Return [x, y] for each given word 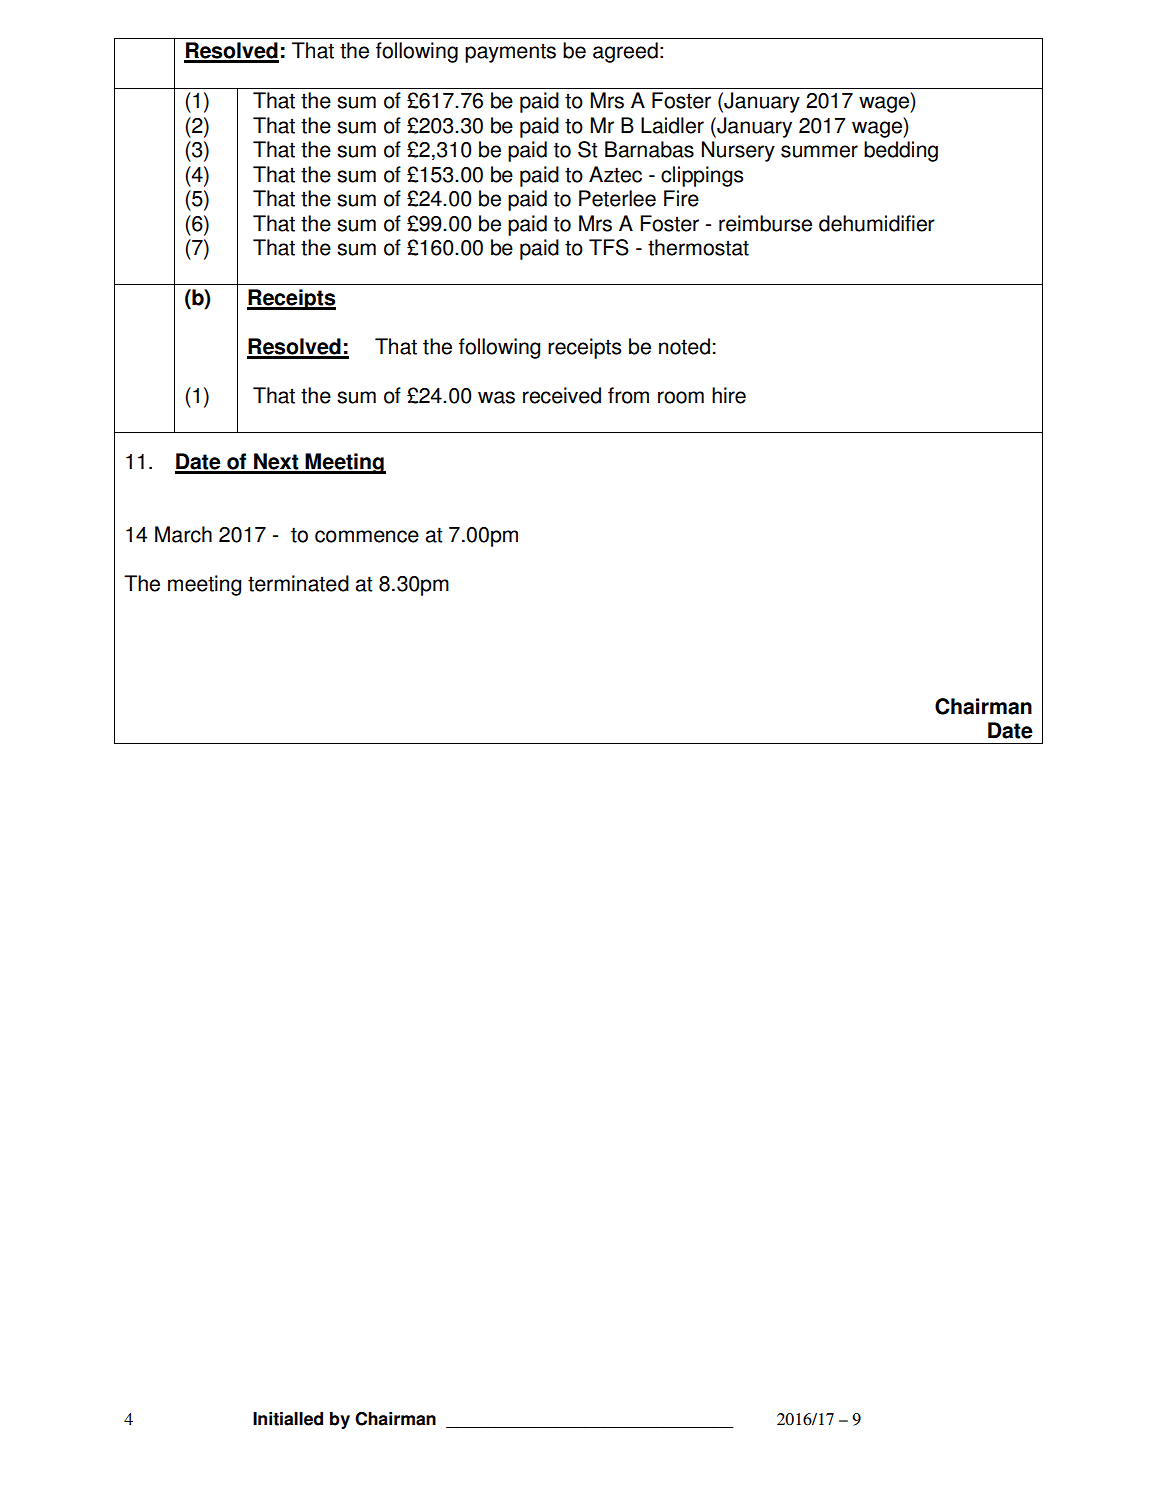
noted [684, 346]
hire [729, 395]
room [681, 397]
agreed [625, 52]
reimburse [765, 223]
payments [510, 53]
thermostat [698, 247]
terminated [298, 583]
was [496, 397]
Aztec [615, 174]
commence [367, 536]
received [562, 395]
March [183, 534]
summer [819, 151]
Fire [681, 198]
